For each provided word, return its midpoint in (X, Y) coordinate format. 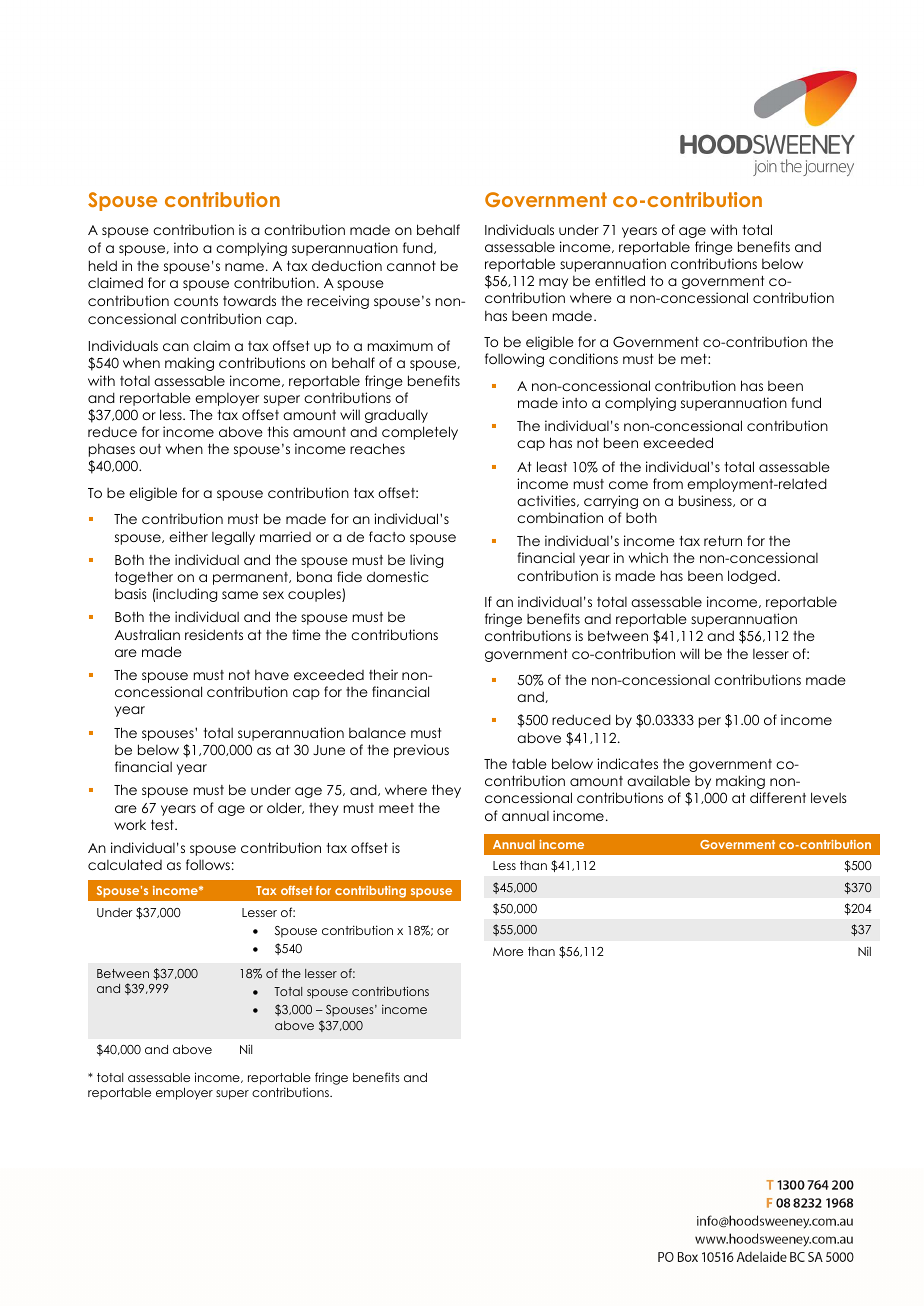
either (188, 536)
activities (547, 501)
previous (421, 751)
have (272, 674)
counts (196, 301)
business (706, 501)
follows (208, 864)
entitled (620, 280)
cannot (411, 266)
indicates (627, 763)
